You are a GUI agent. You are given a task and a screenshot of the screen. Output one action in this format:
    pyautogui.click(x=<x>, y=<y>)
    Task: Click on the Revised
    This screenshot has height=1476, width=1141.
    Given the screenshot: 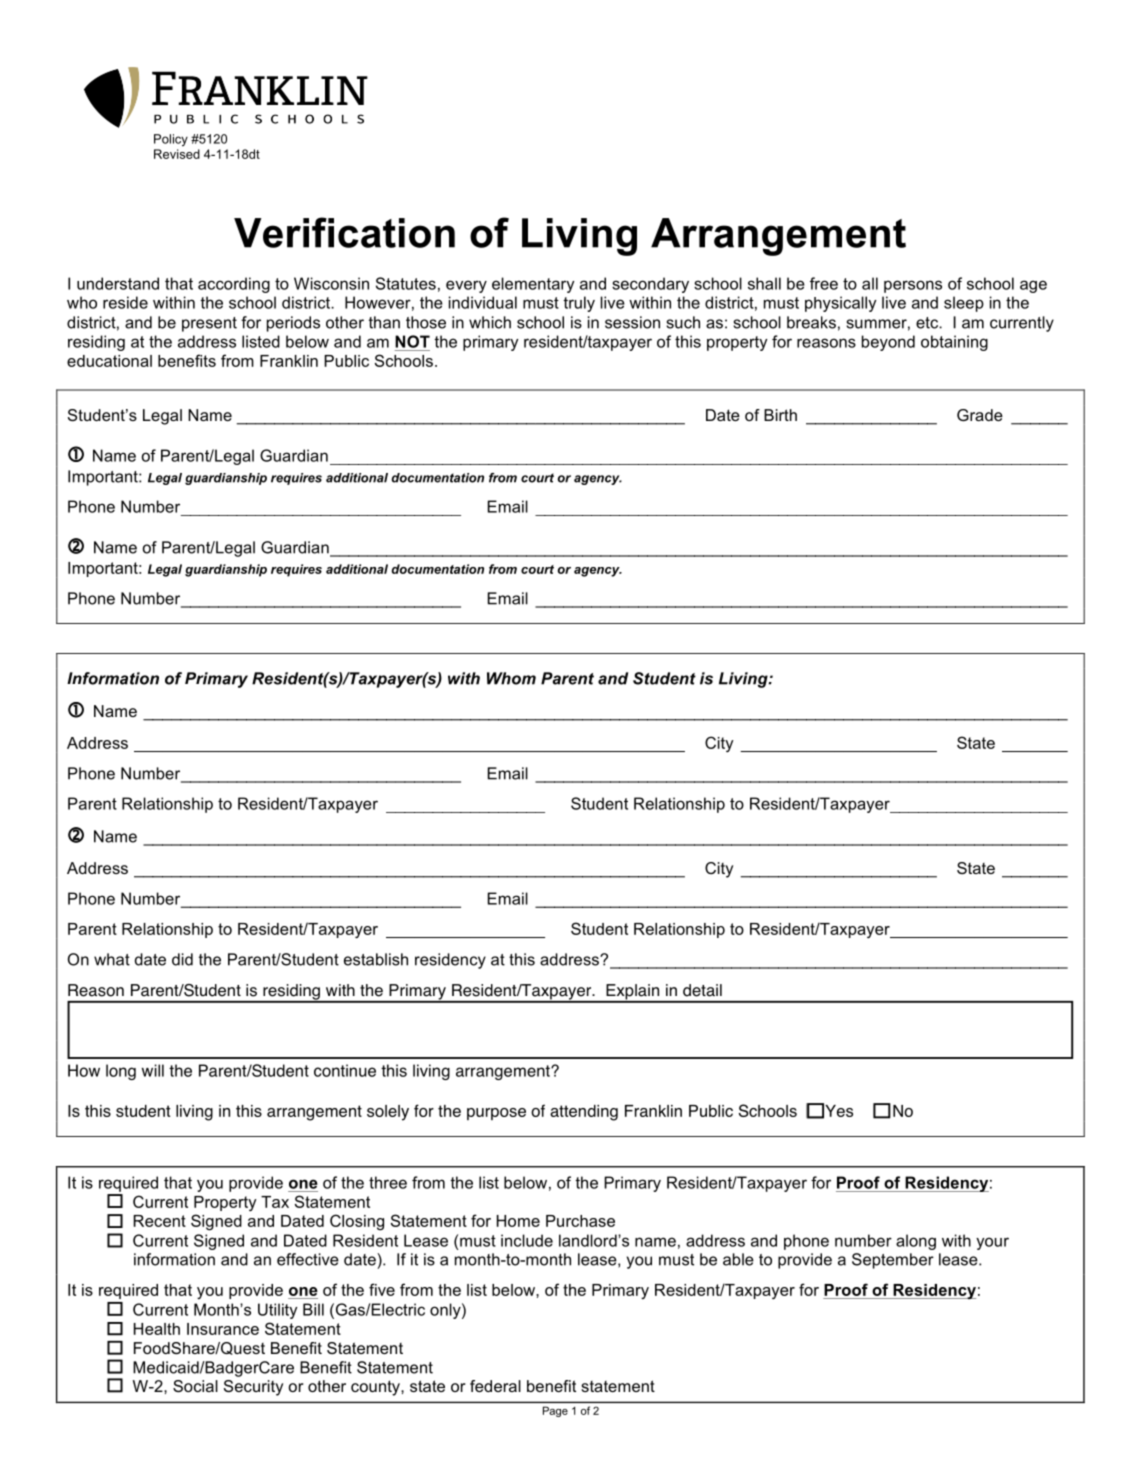 What is the action you would take?
    pyautogui.click(x=177, y=154)
